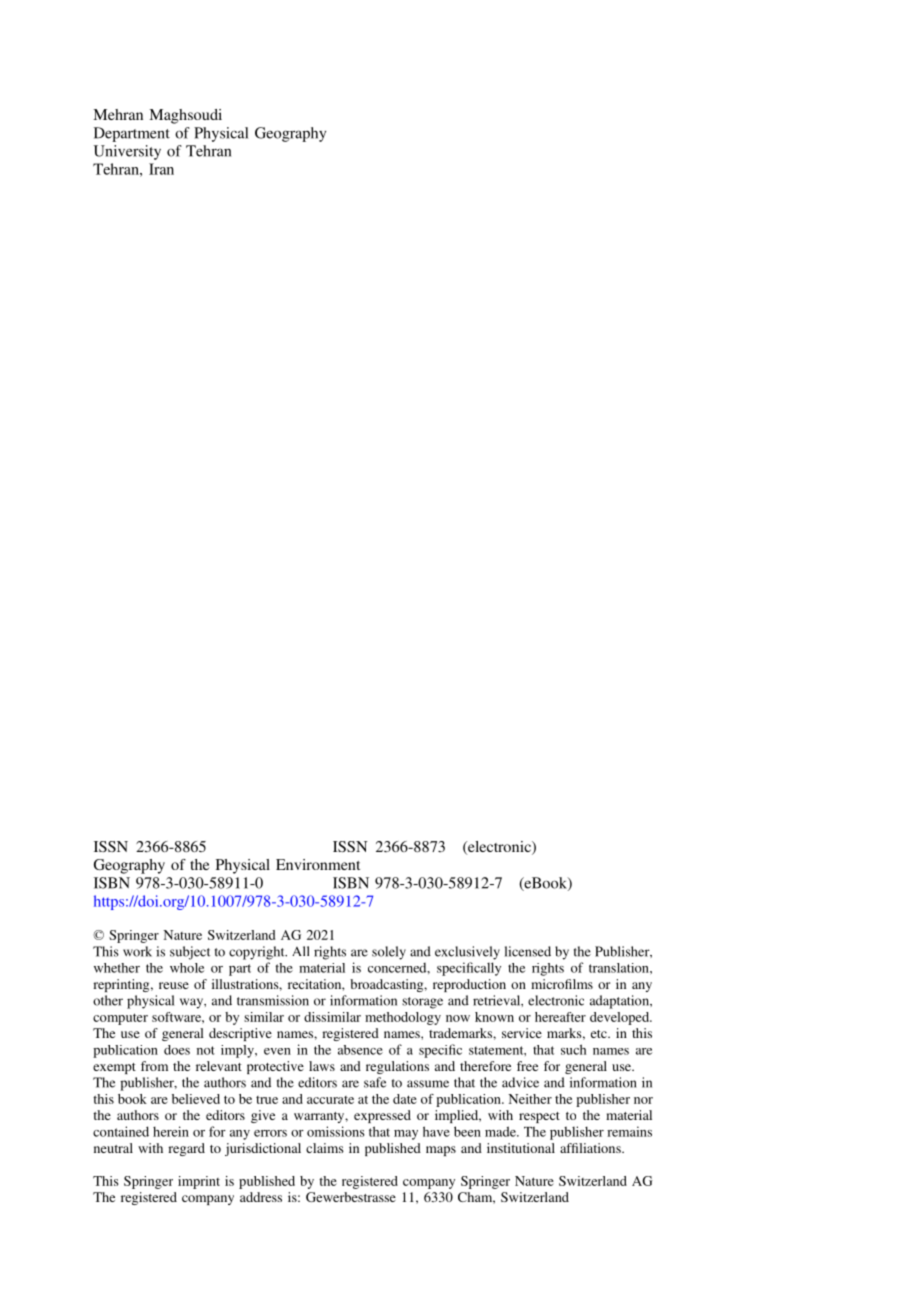 This screenshot has width=922, height=1316. I want to click on University, so click(127, 152).
